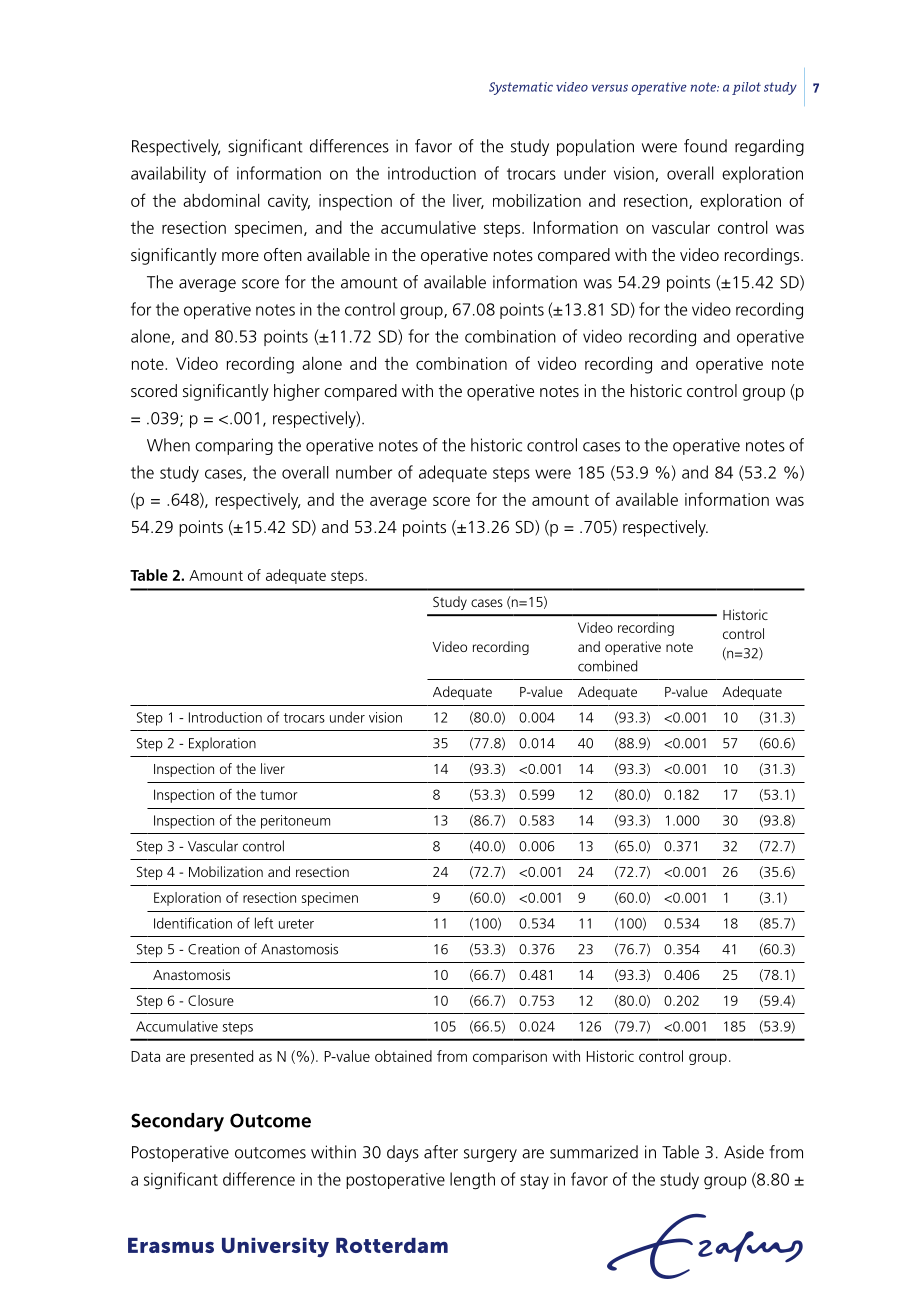  I want to click on number, so click(364, 472).
